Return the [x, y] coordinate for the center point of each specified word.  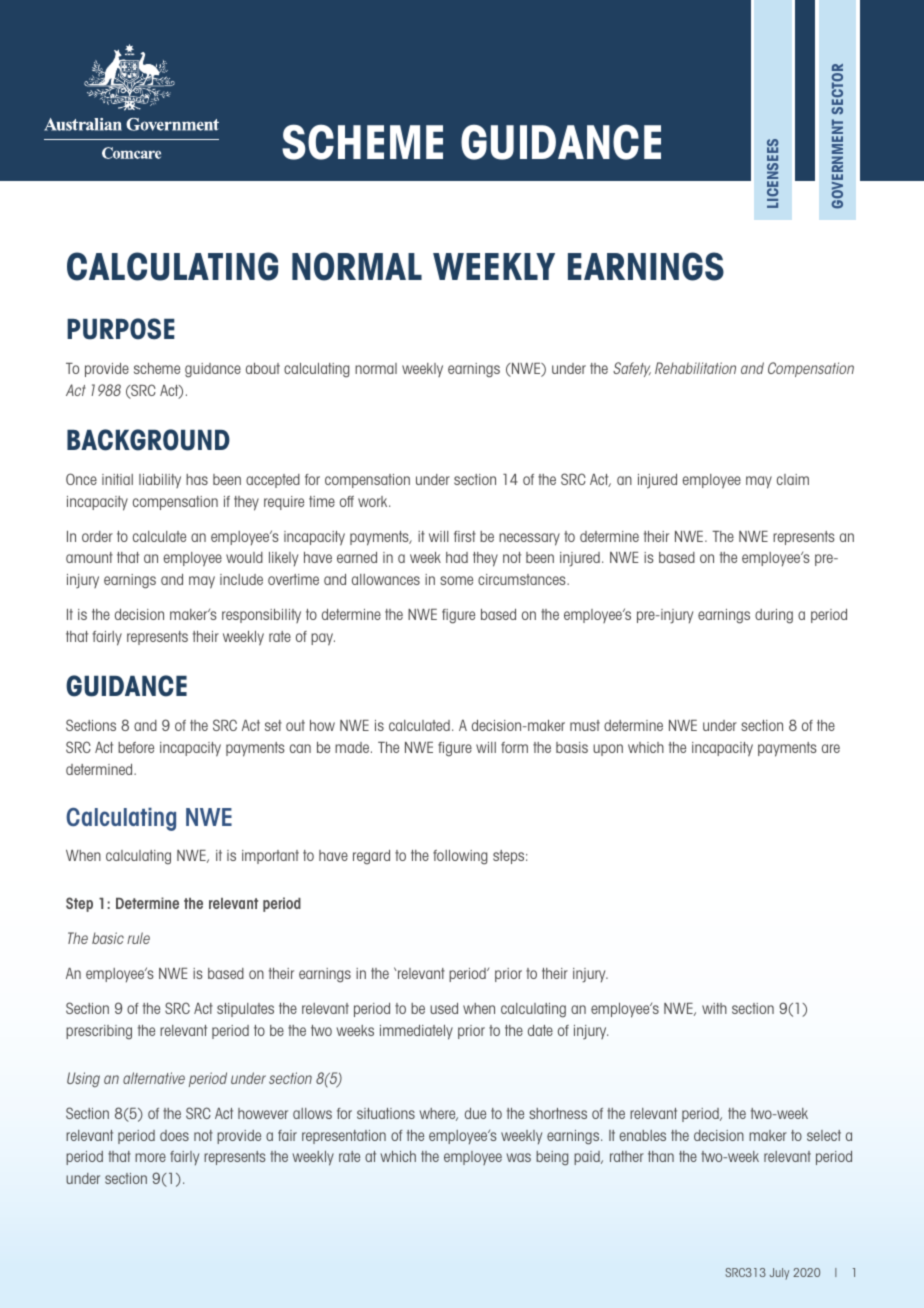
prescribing [99, 1032]
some [456, 580]
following [460, 857]
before [136, 747]
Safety [632, 369]
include [241, 579]
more [150, 1157]
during [774, 616]
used [444, 1008]
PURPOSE [121, 329]
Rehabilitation [695, 368]
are [831, 748]
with [714, 1008]
